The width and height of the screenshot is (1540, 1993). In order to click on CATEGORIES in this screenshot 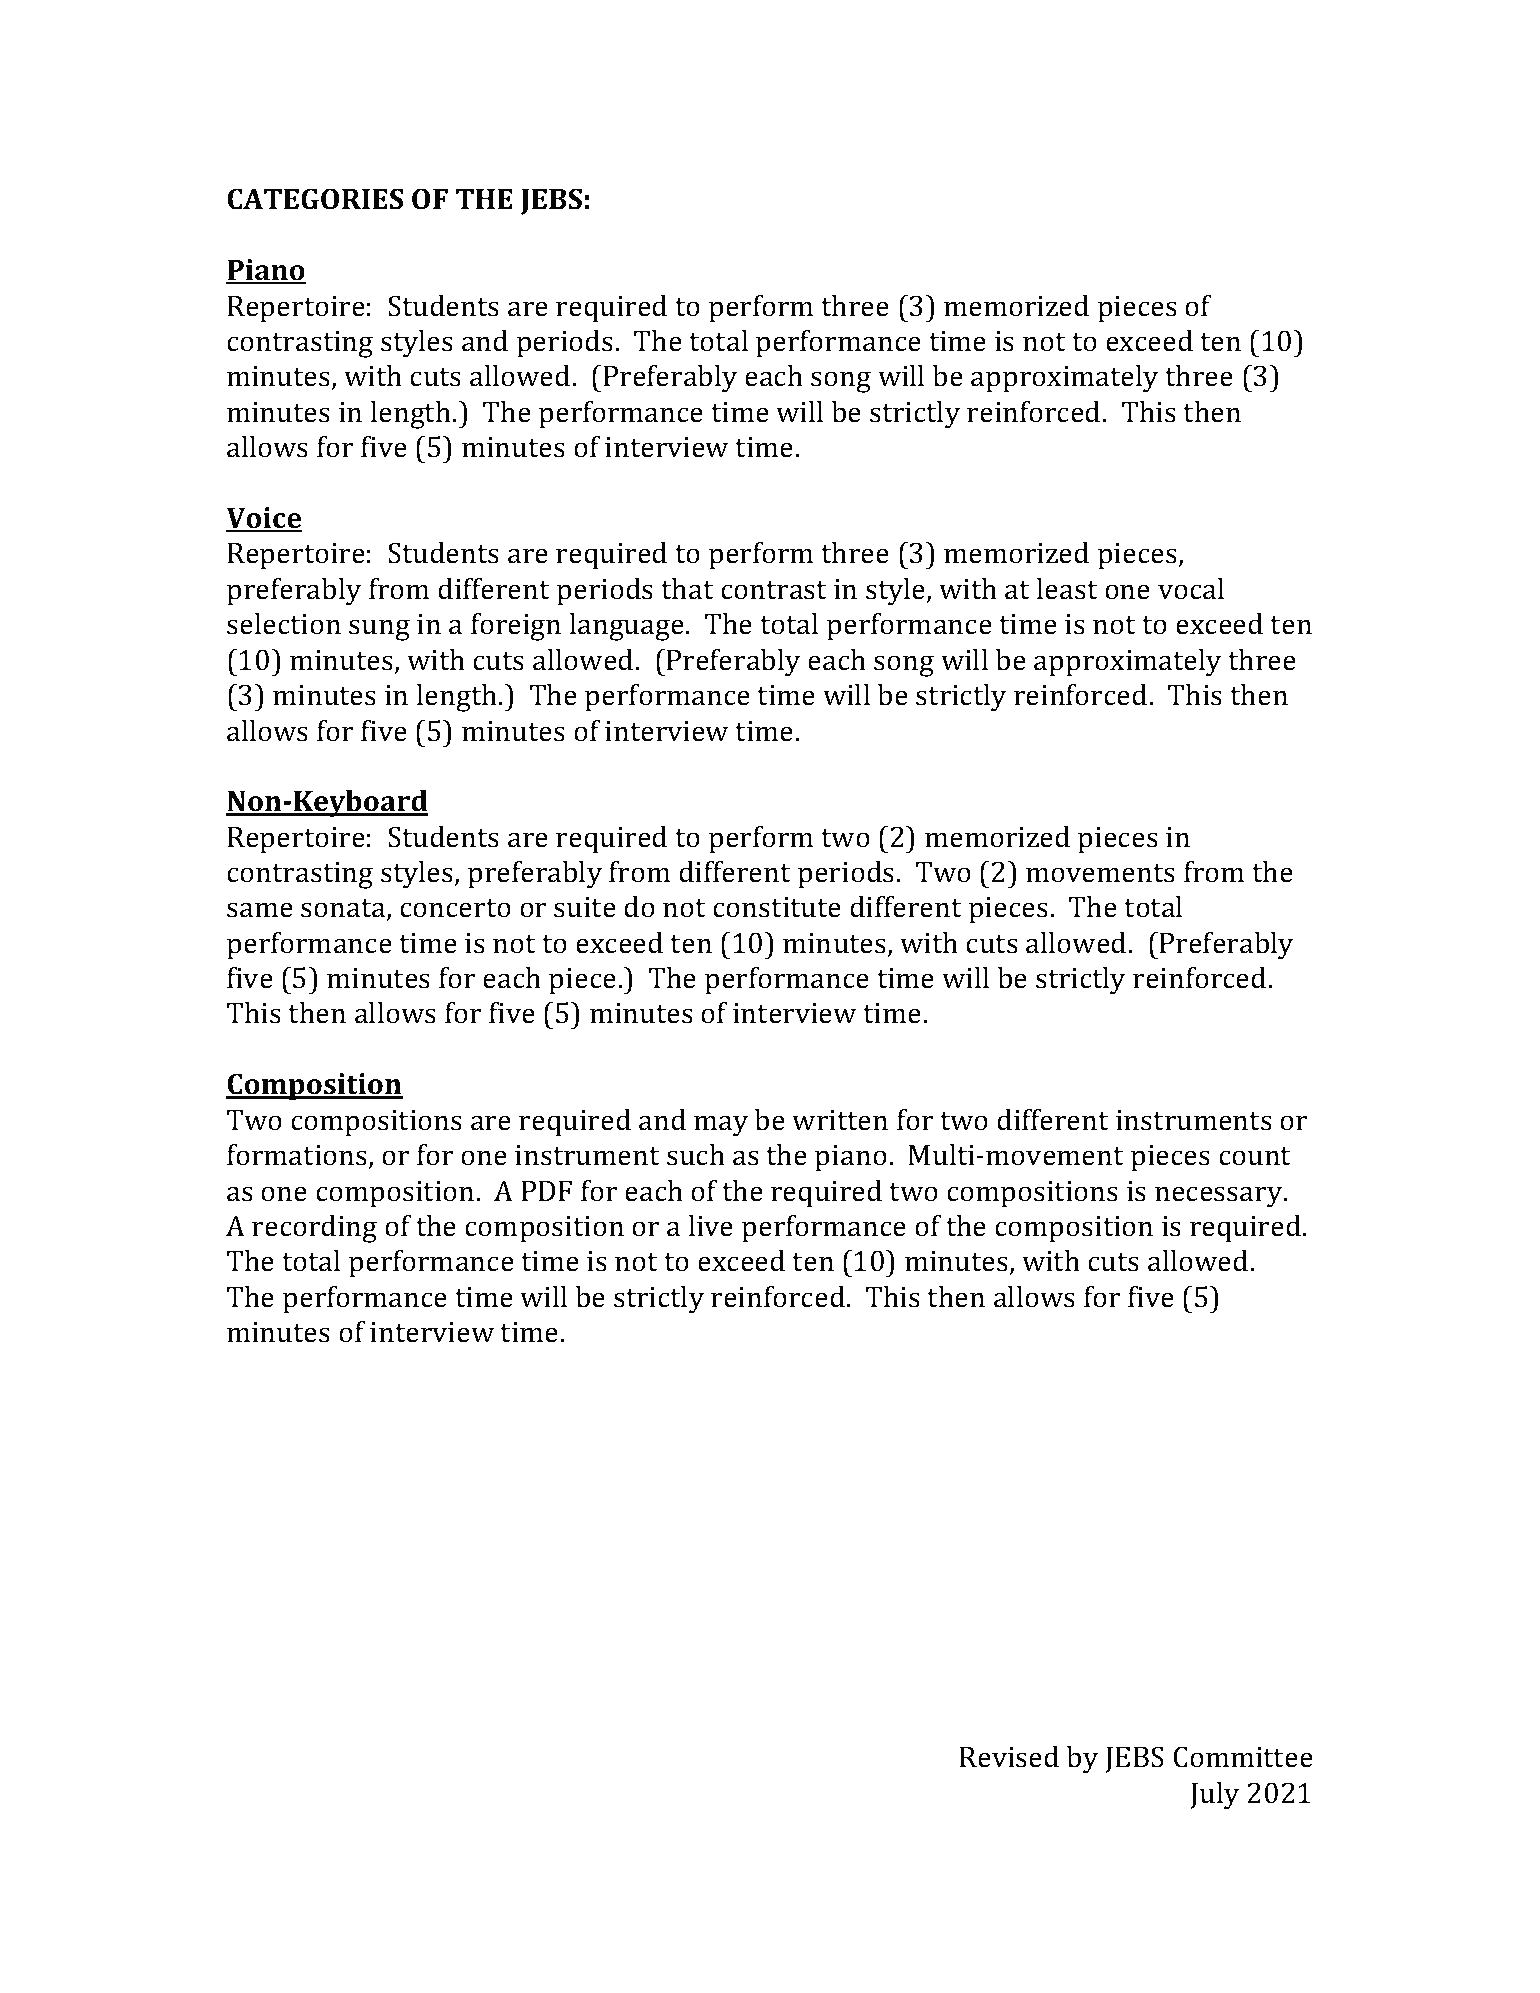, I will do `click(315, 199)`.
